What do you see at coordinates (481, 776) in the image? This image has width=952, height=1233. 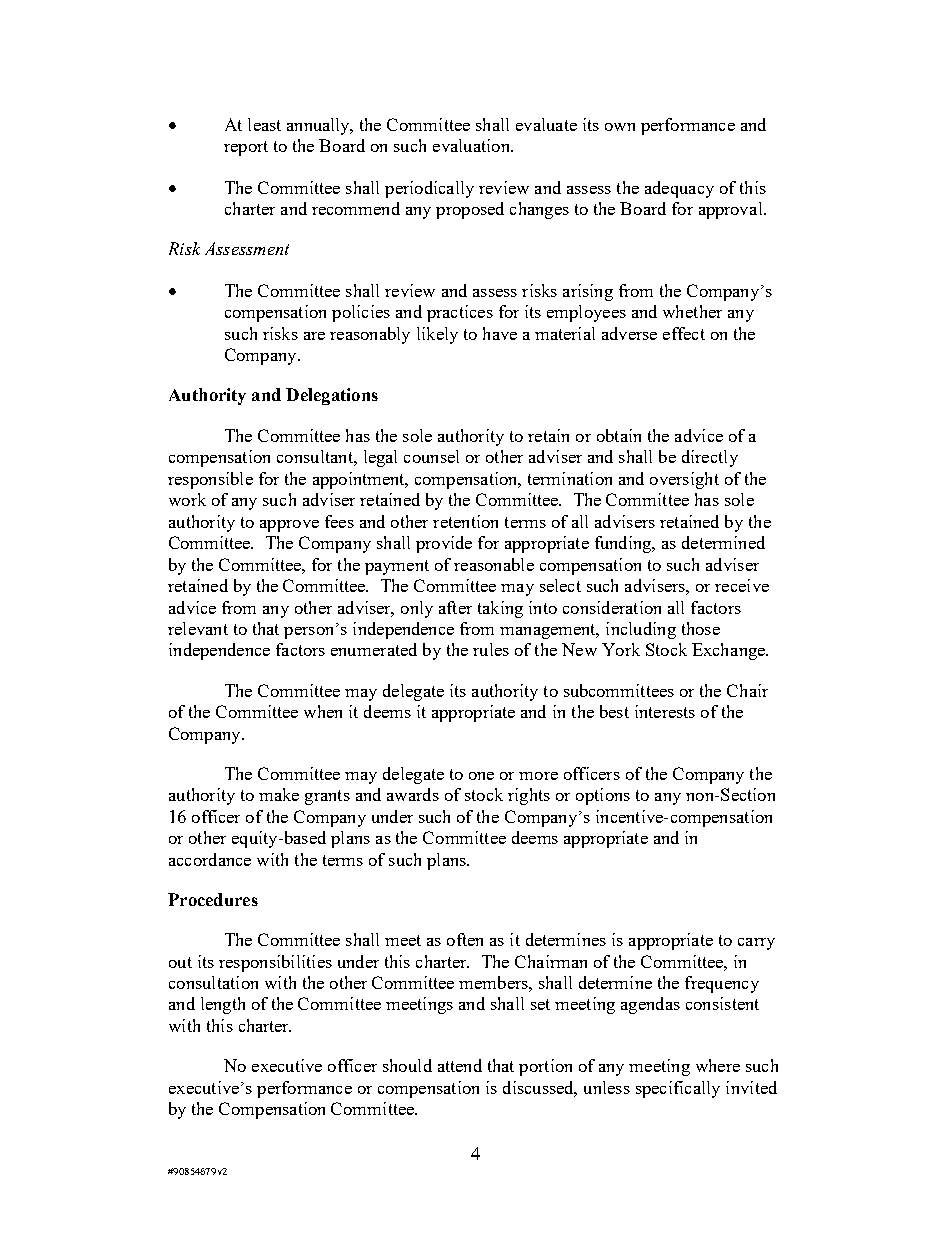 I see `one` at bounding box center [481, 776].
